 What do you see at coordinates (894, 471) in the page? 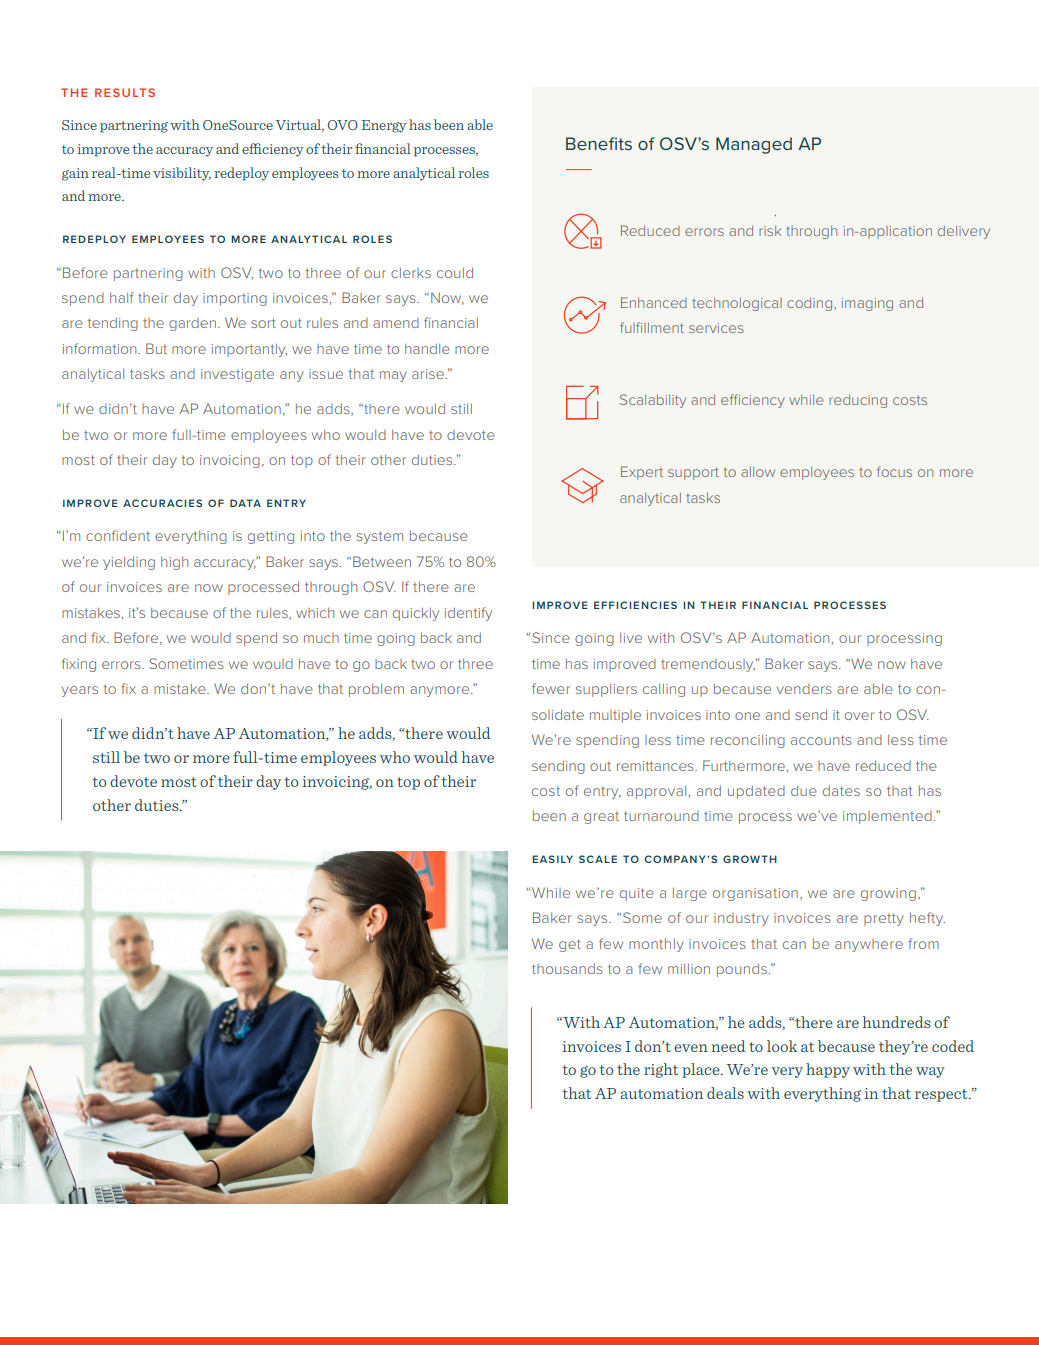
I see `focus` at bounding box center [894, 471].
